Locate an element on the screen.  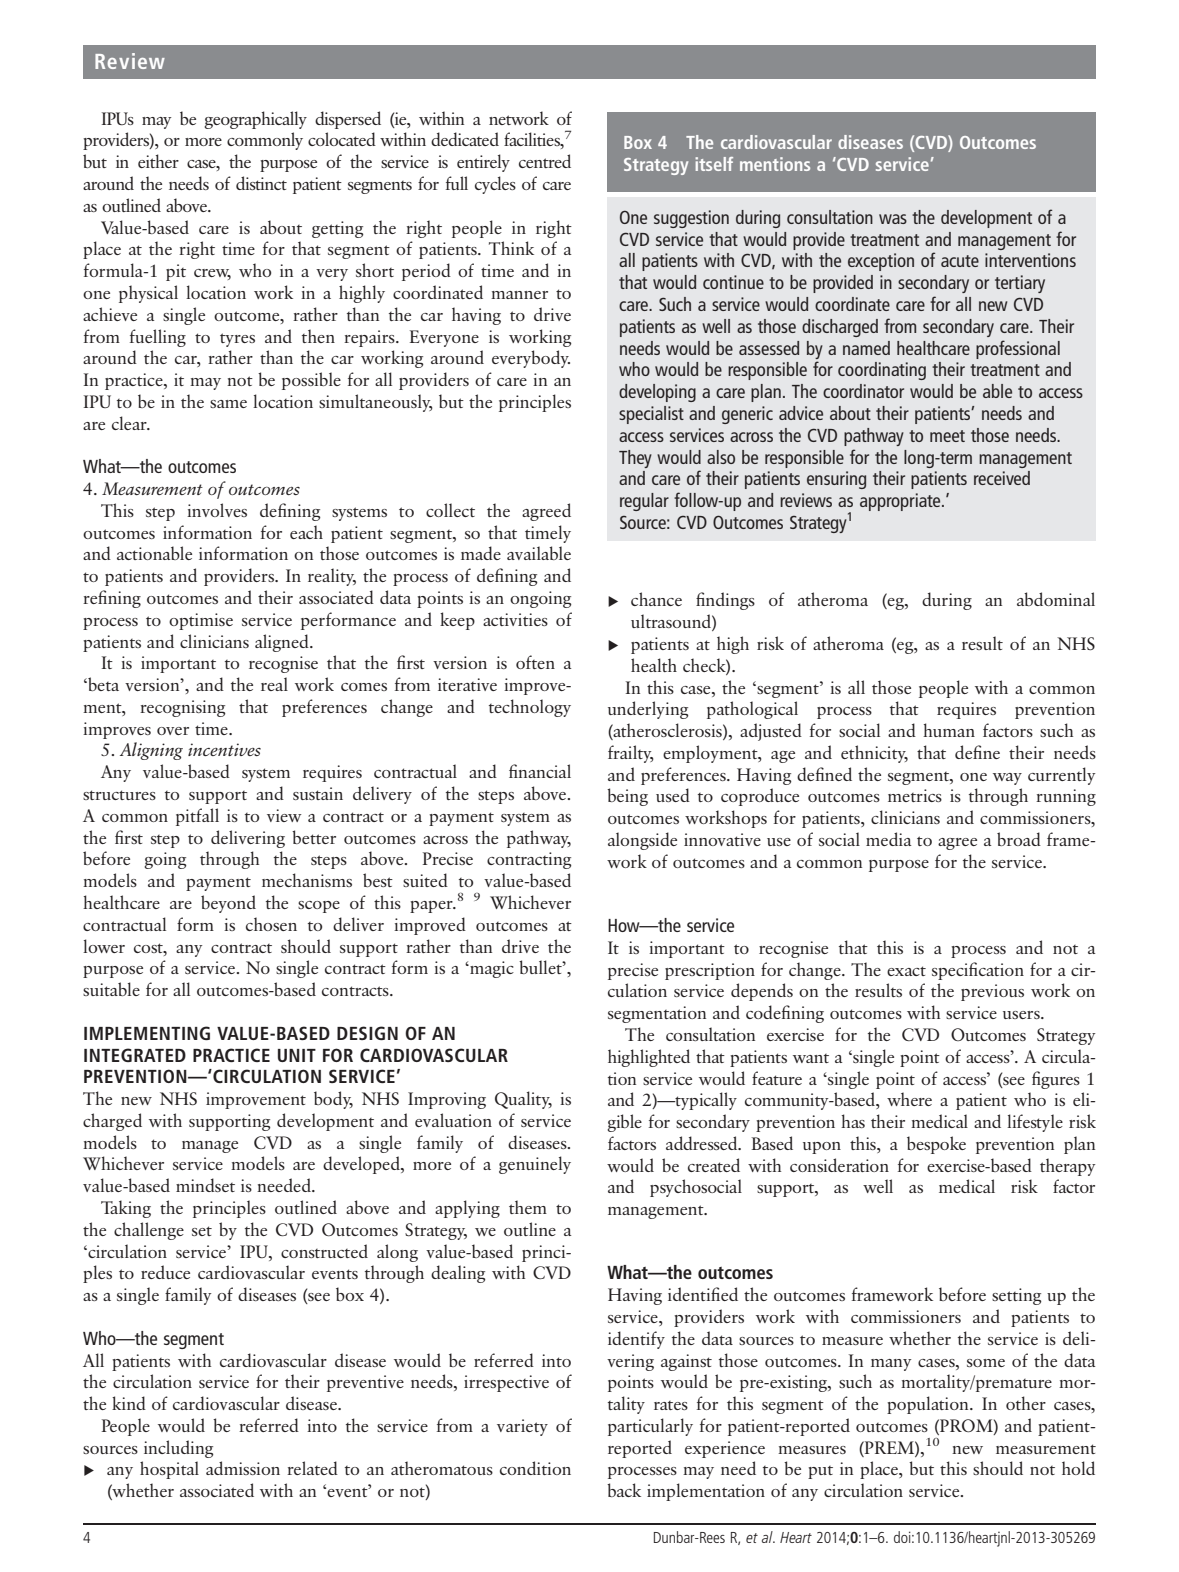
received is located at coordinates (1002, 478).
